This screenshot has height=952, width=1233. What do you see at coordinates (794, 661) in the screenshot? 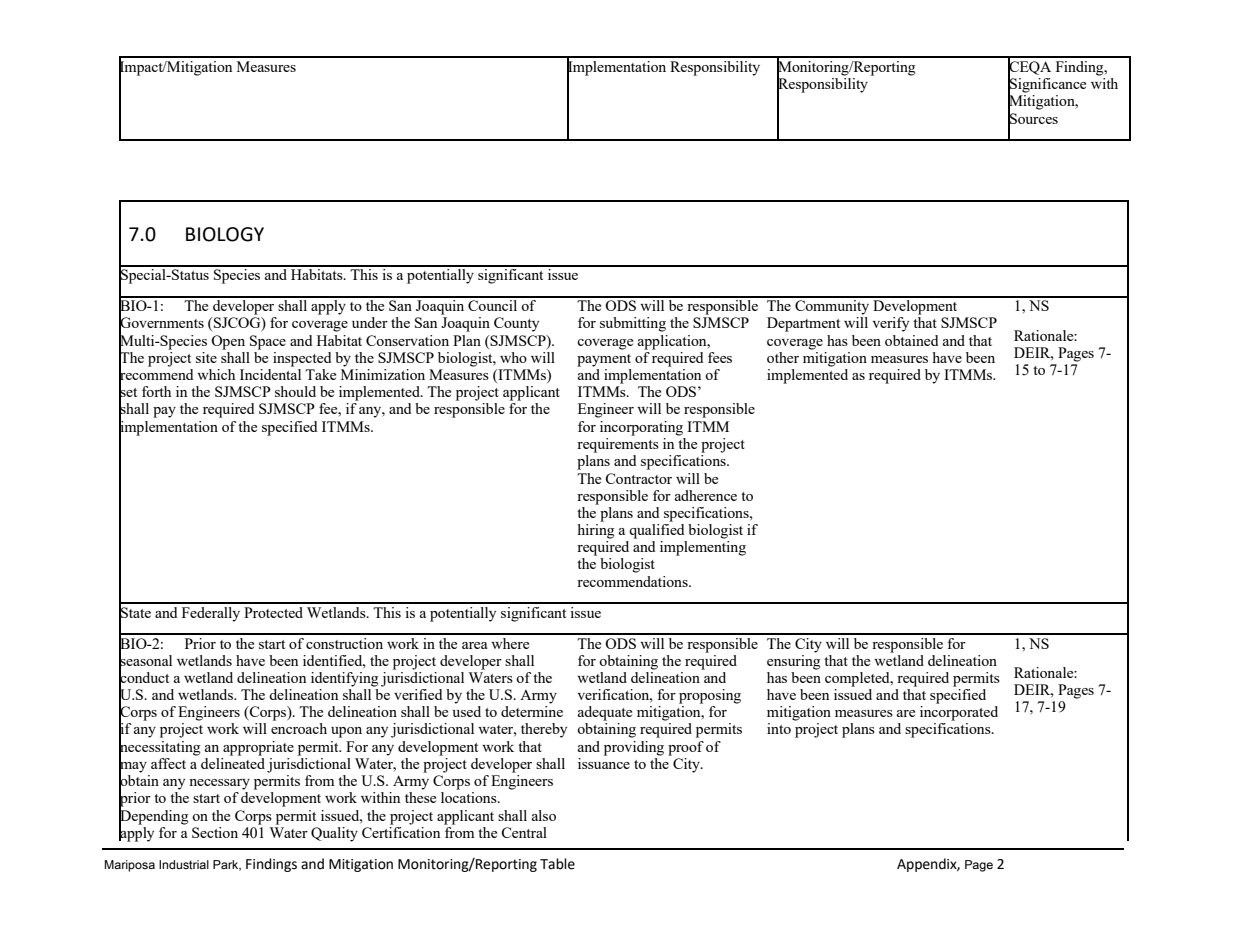
I see `ensuring` at bounding box center [794, 661].
